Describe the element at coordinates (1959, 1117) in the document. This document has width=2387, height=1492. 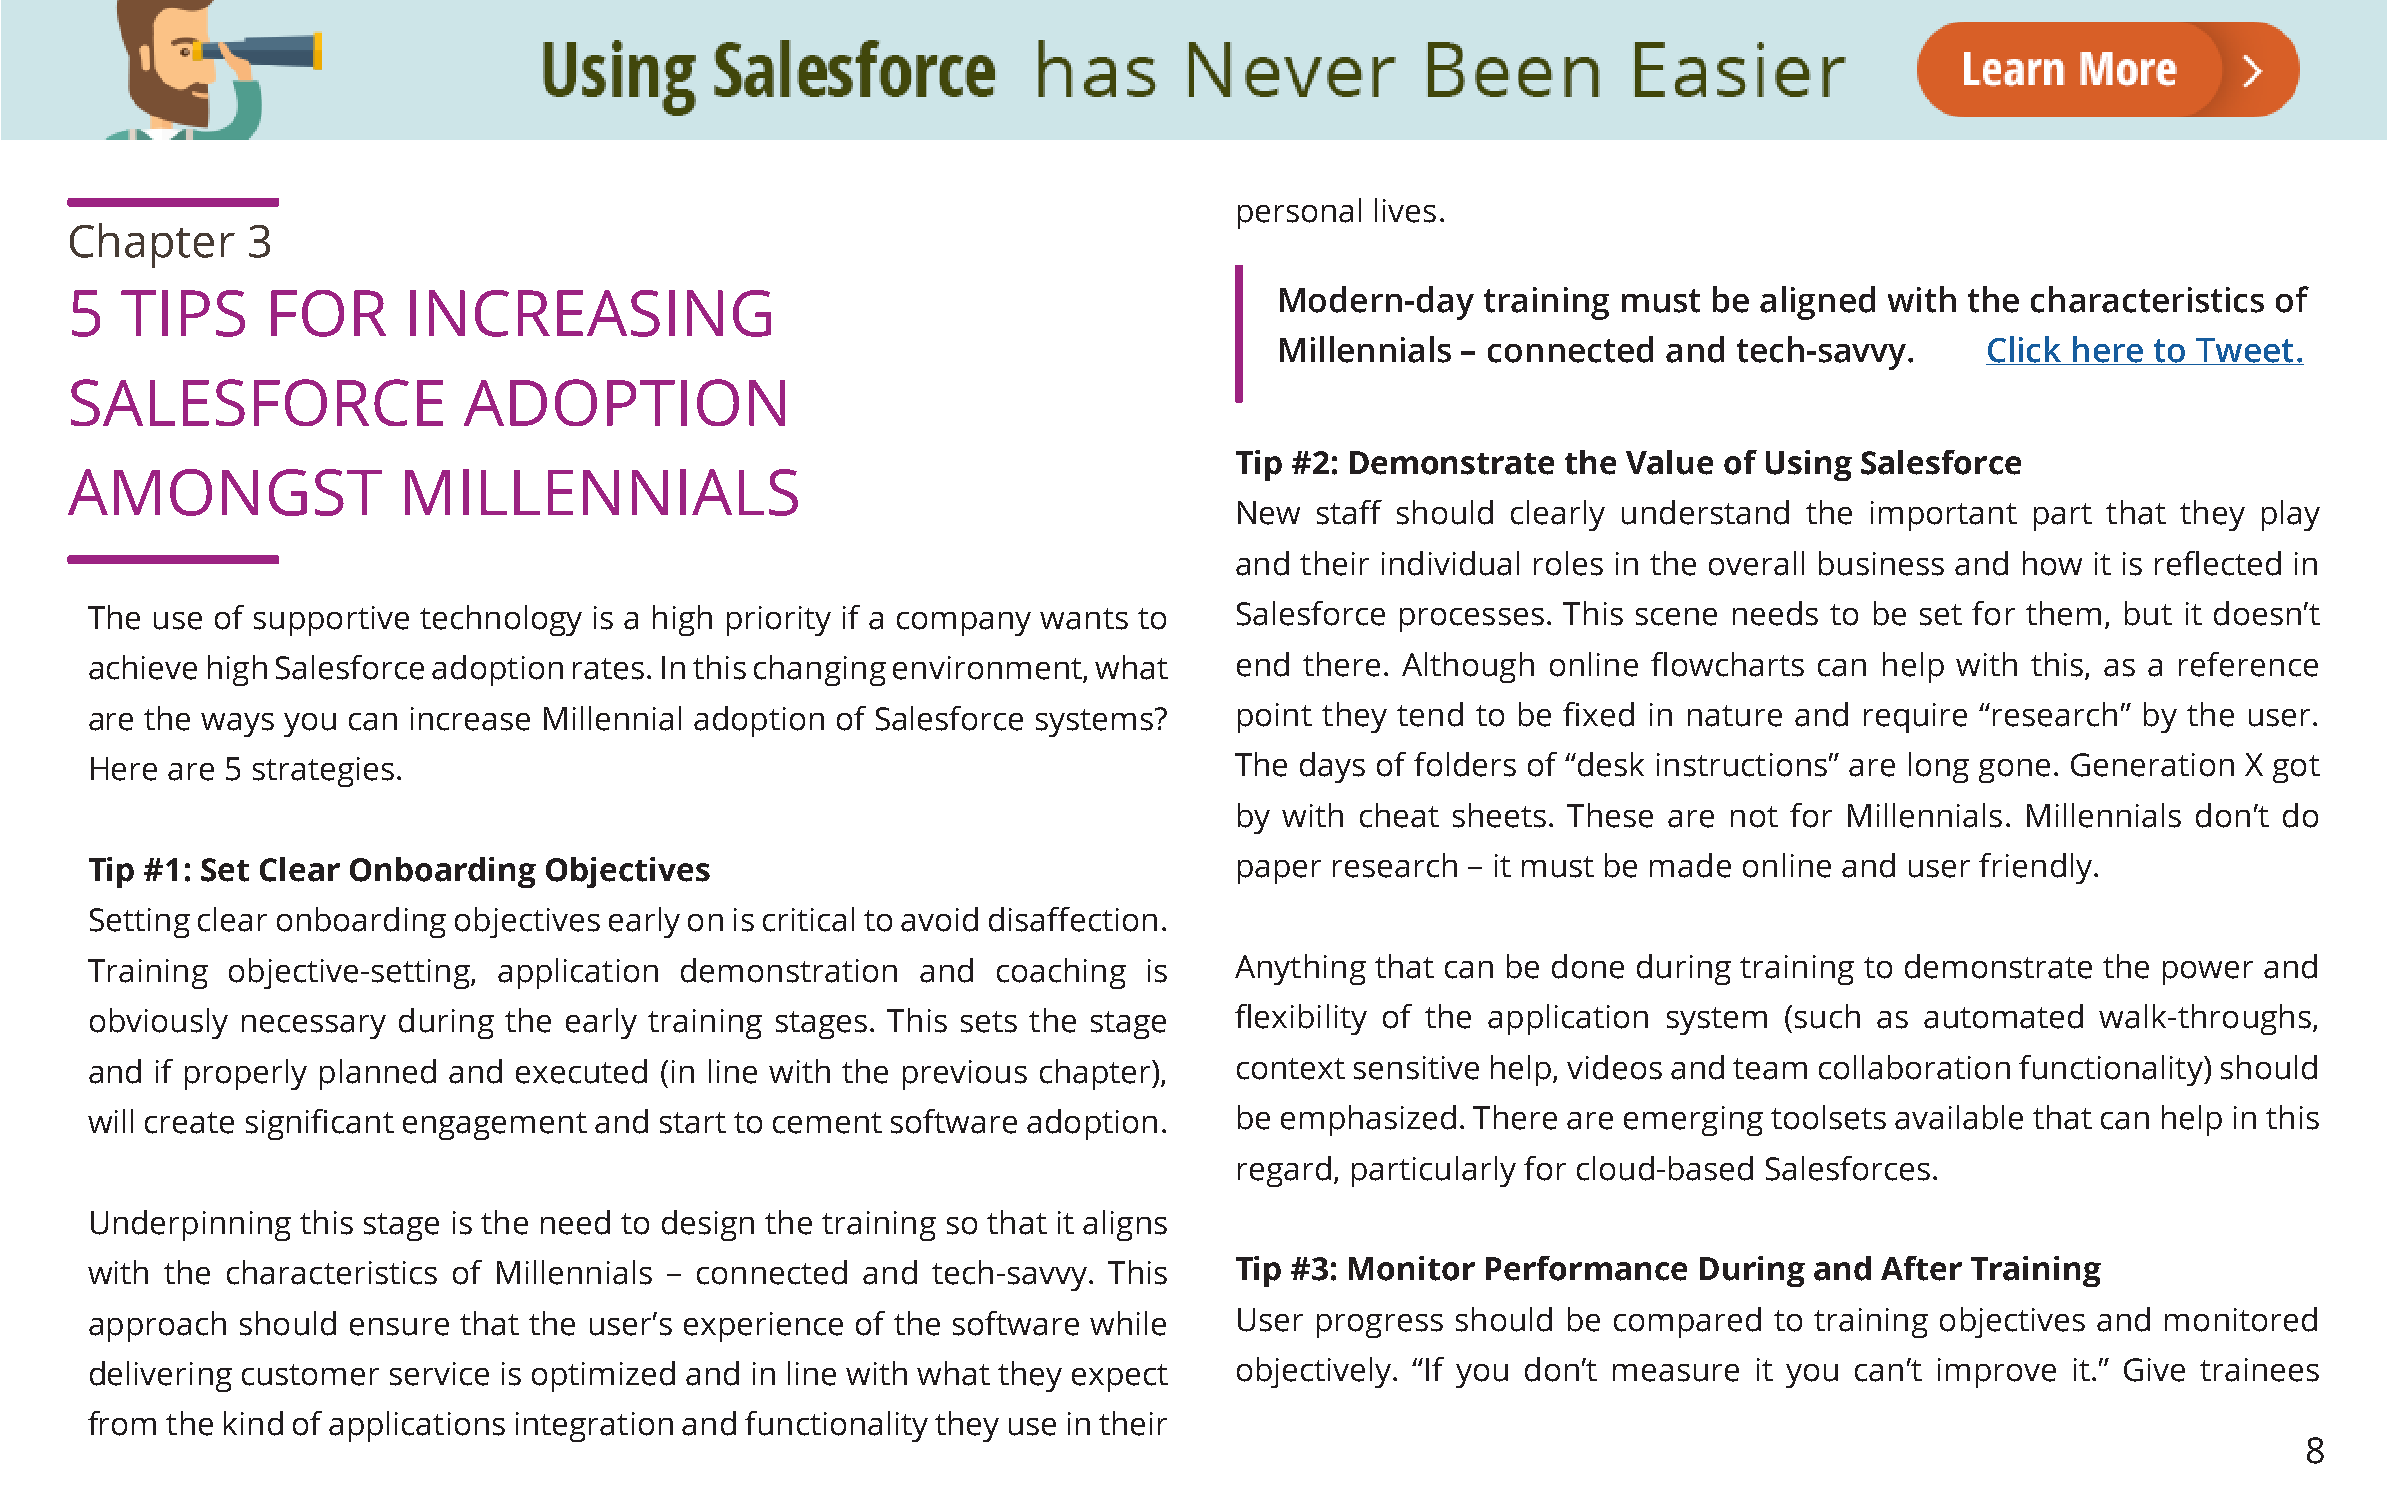
I see `available` at that location.
